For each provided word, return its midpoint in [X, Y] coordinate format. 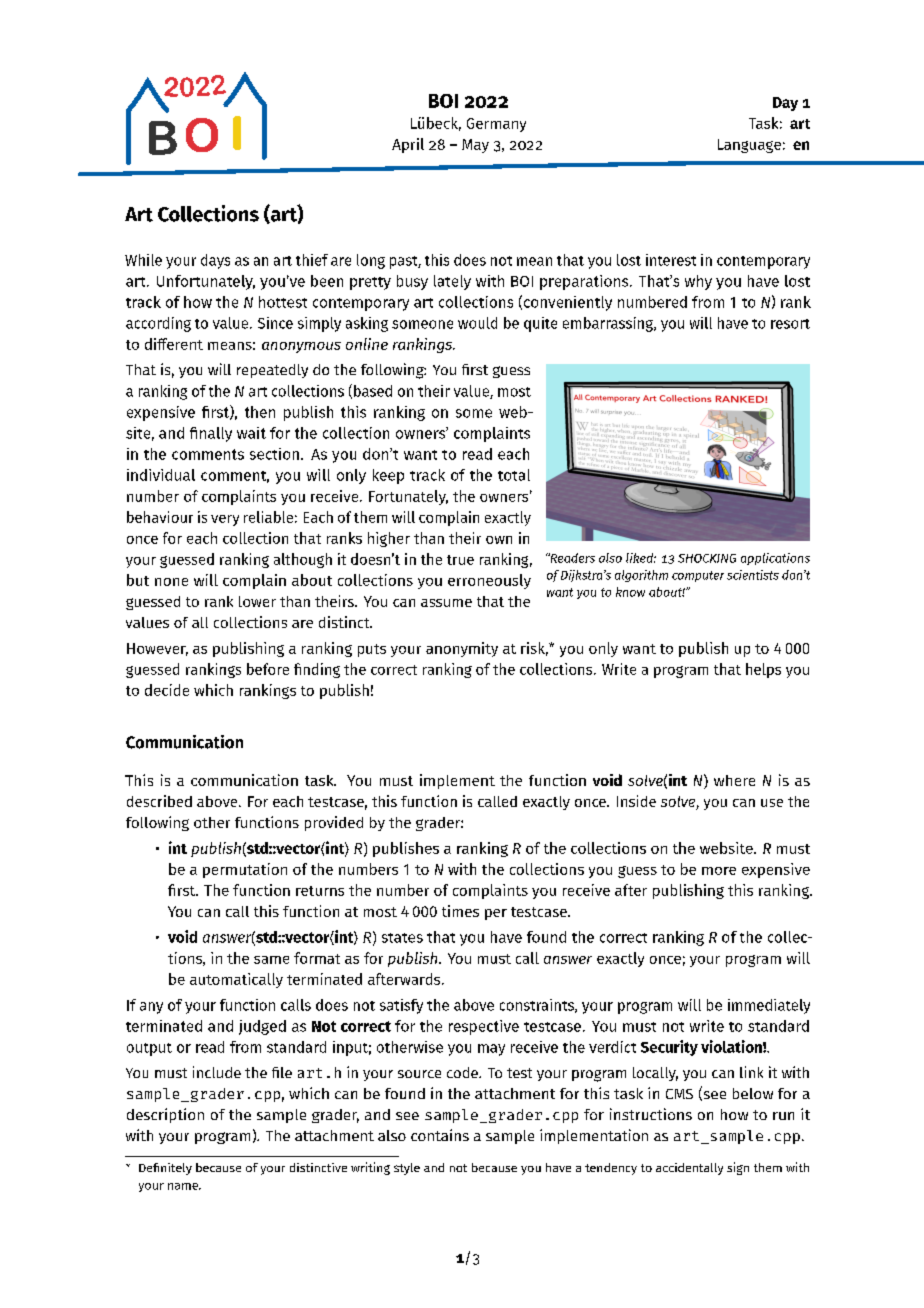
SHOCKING [707, 558]
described [159, 801]
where [734, 780]
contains [440, 1135]
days [215, 261]
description [165, 1115]
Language [749, 146]
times [460, 911]
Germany [496, 125]
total [514, 475]
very [225, 520]
